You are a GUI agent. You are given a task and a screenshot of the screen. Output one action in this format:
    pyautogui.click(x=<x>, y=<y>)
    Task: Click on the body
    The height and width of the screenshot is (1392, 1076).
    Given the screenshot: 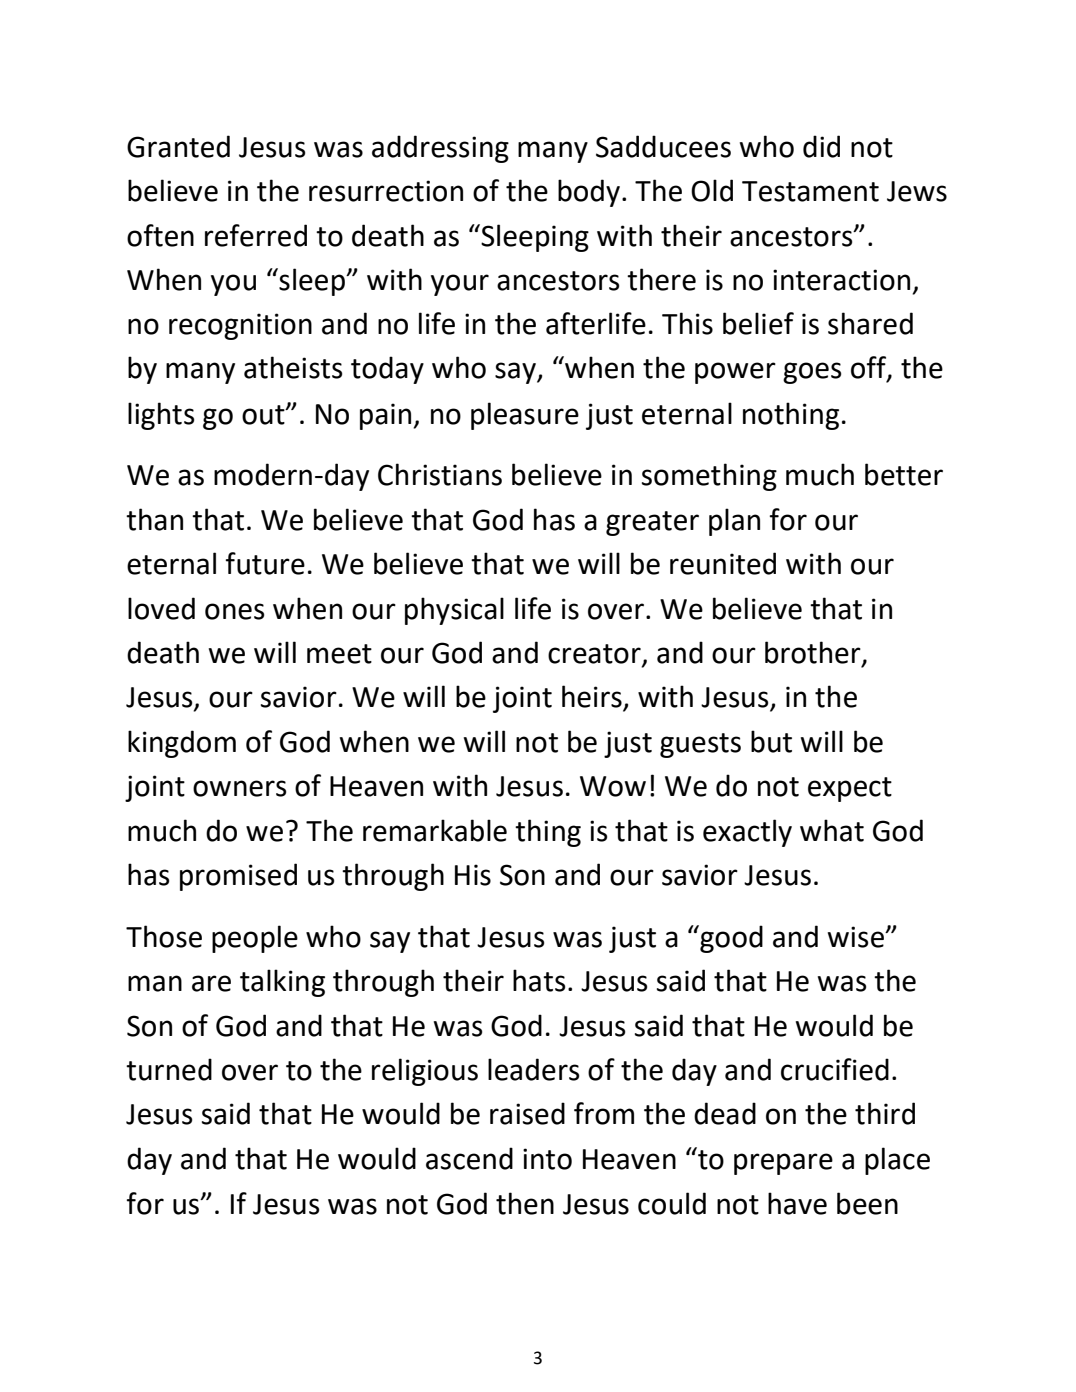 What is the action you would take?
    pyautogui.click(x=589, y=193)
